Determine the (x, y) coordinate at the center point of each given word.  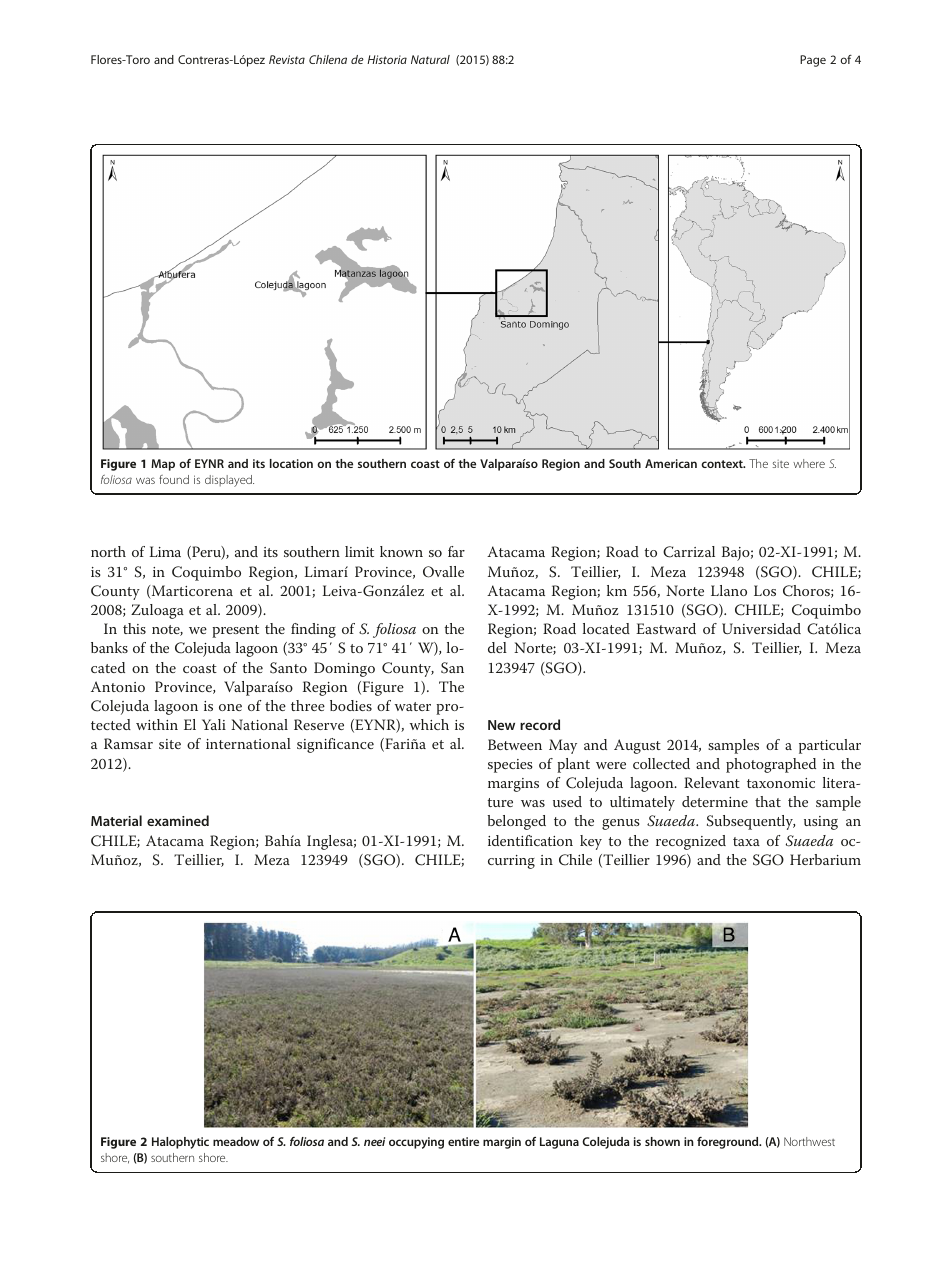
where (809, 463)
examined (178, 820)
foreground (729, 1143)
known (401, 551)
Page (813, 61)
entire (463, 1141)
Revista (287, 59)
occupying (416, 1143)
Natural (430, 59)
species (510, 766)
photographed (771, 765)
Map (163, 465)
